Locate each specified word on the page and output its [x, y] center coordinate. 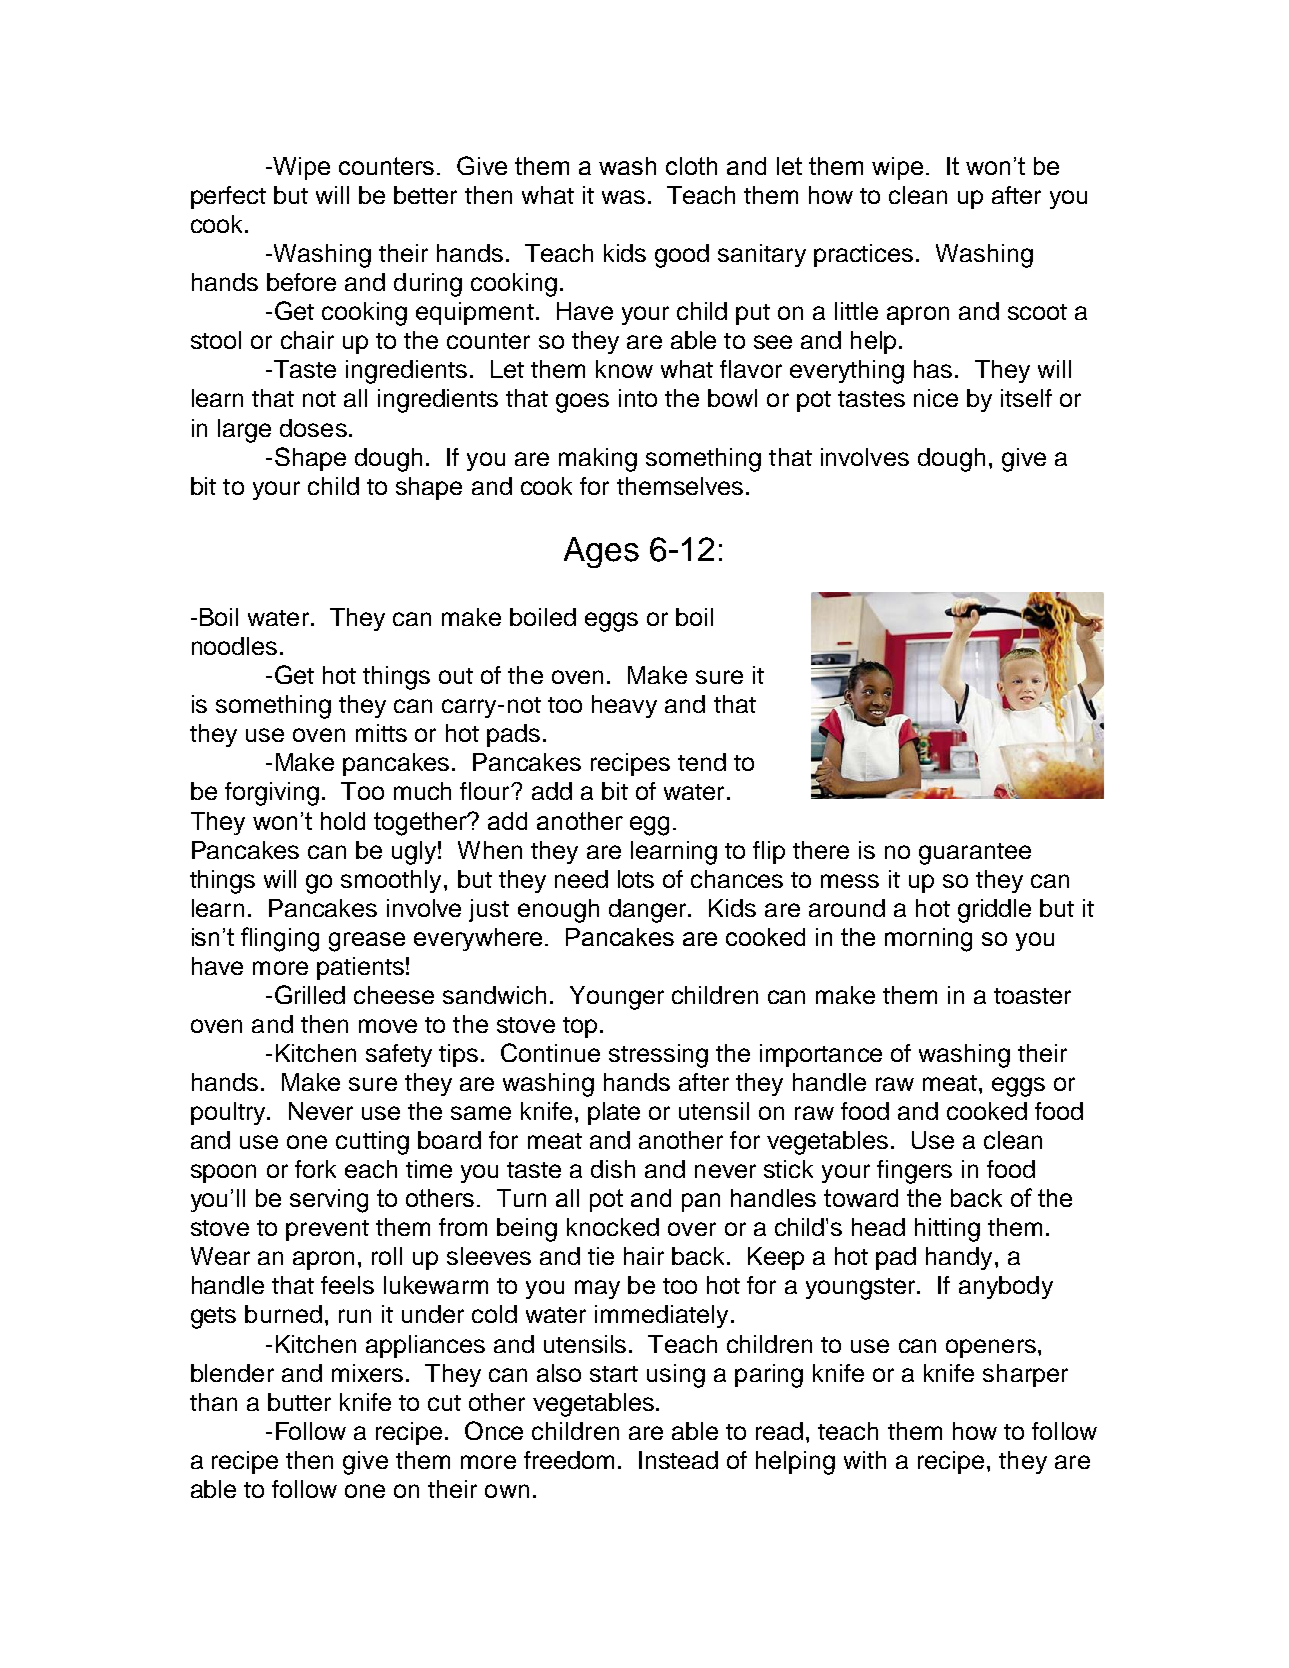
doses [313, 428]
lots [636, 879]
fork [315, 1169]
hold [343, 821]
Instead [678, 1460]
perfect [228, 197]
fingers [914, 1172]
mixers [367, 1373]
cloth [691, 166]
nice [936, 398]
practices [863, 255]
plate [614, 1113]
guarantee [975, 854]
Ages [601, 552]
